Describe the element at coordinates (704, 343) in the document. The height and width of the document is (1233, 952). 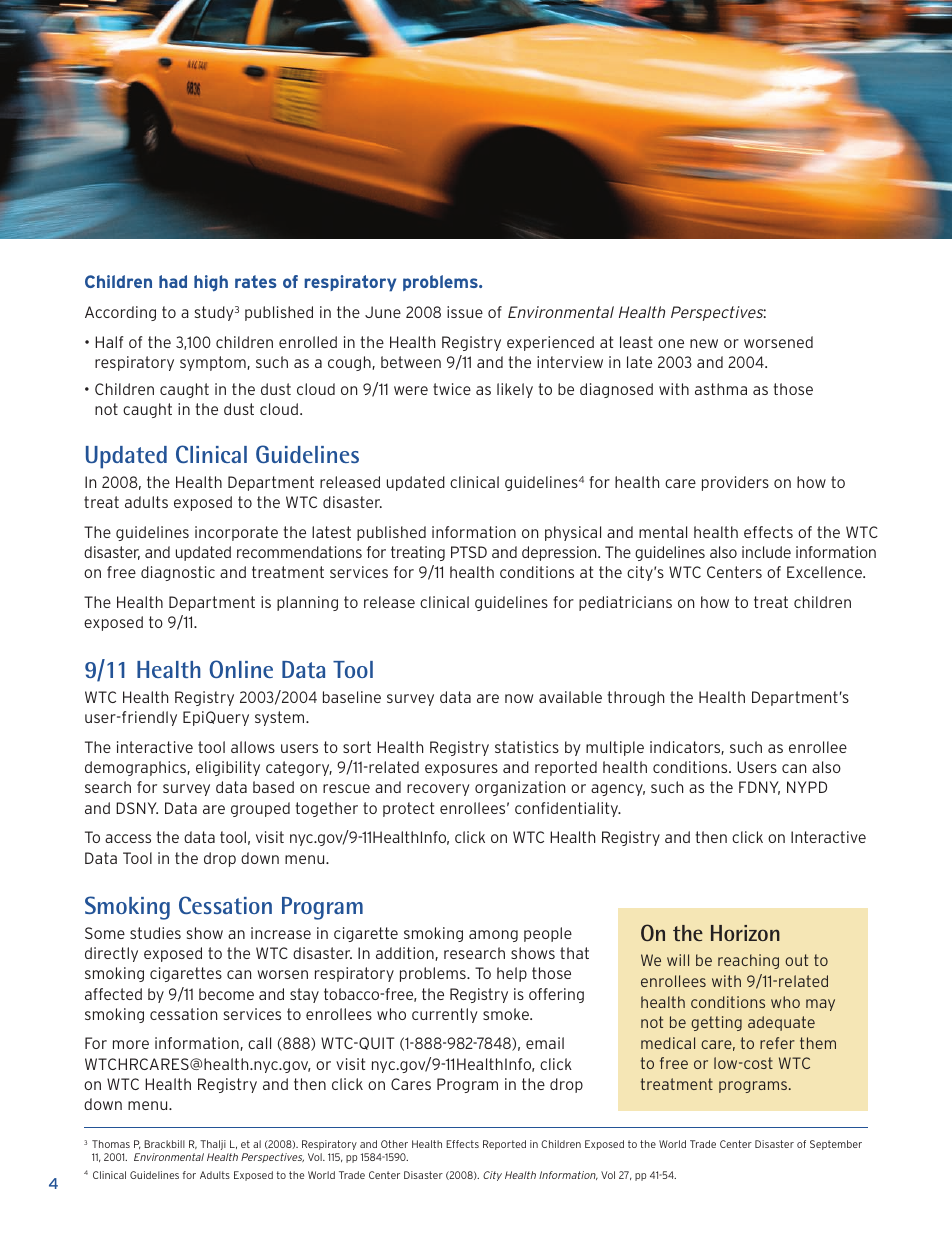
I see `new` at that location.
